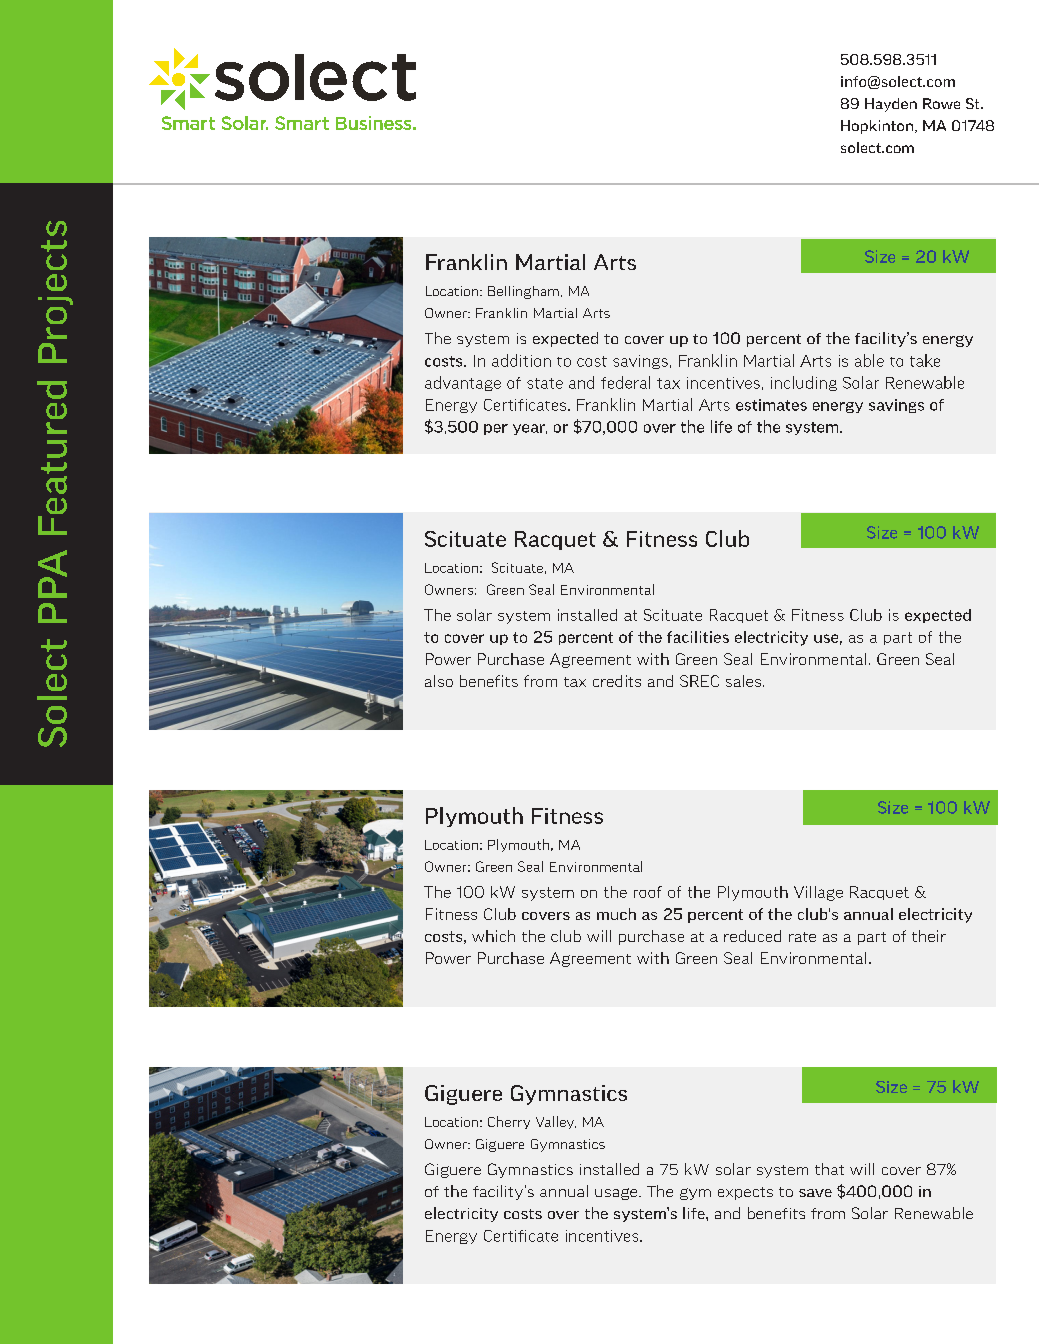  Describe the element at coordinates (439, 681) in the screenshot. I see `also` at that location.
